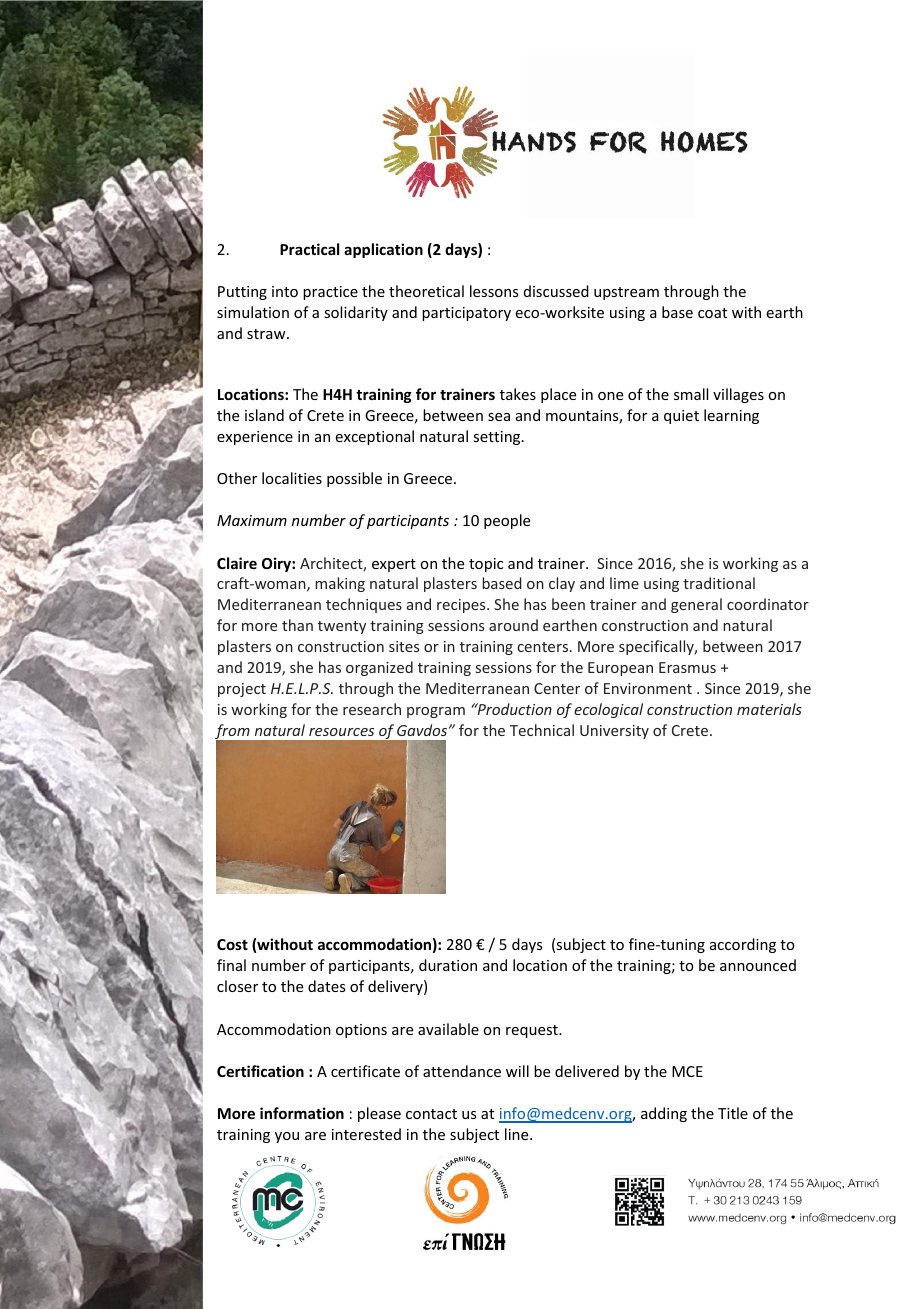 This page has width=924, height=1309. Describe the element at coordinates (448, 965) in the page. I see `duration` at that location.
